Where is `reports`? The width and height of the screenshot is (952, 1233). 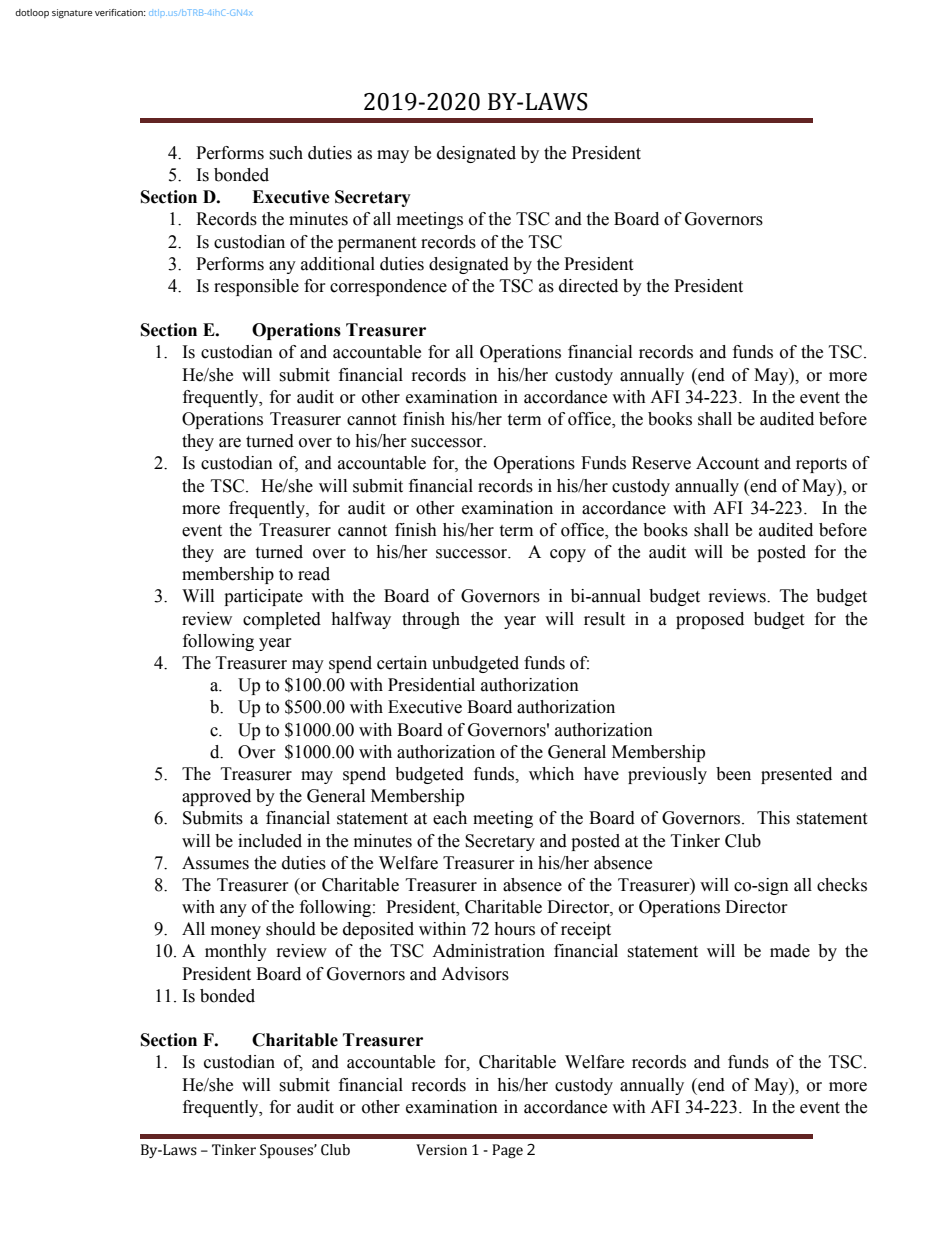 reports is located at coordinates (821, 465).
